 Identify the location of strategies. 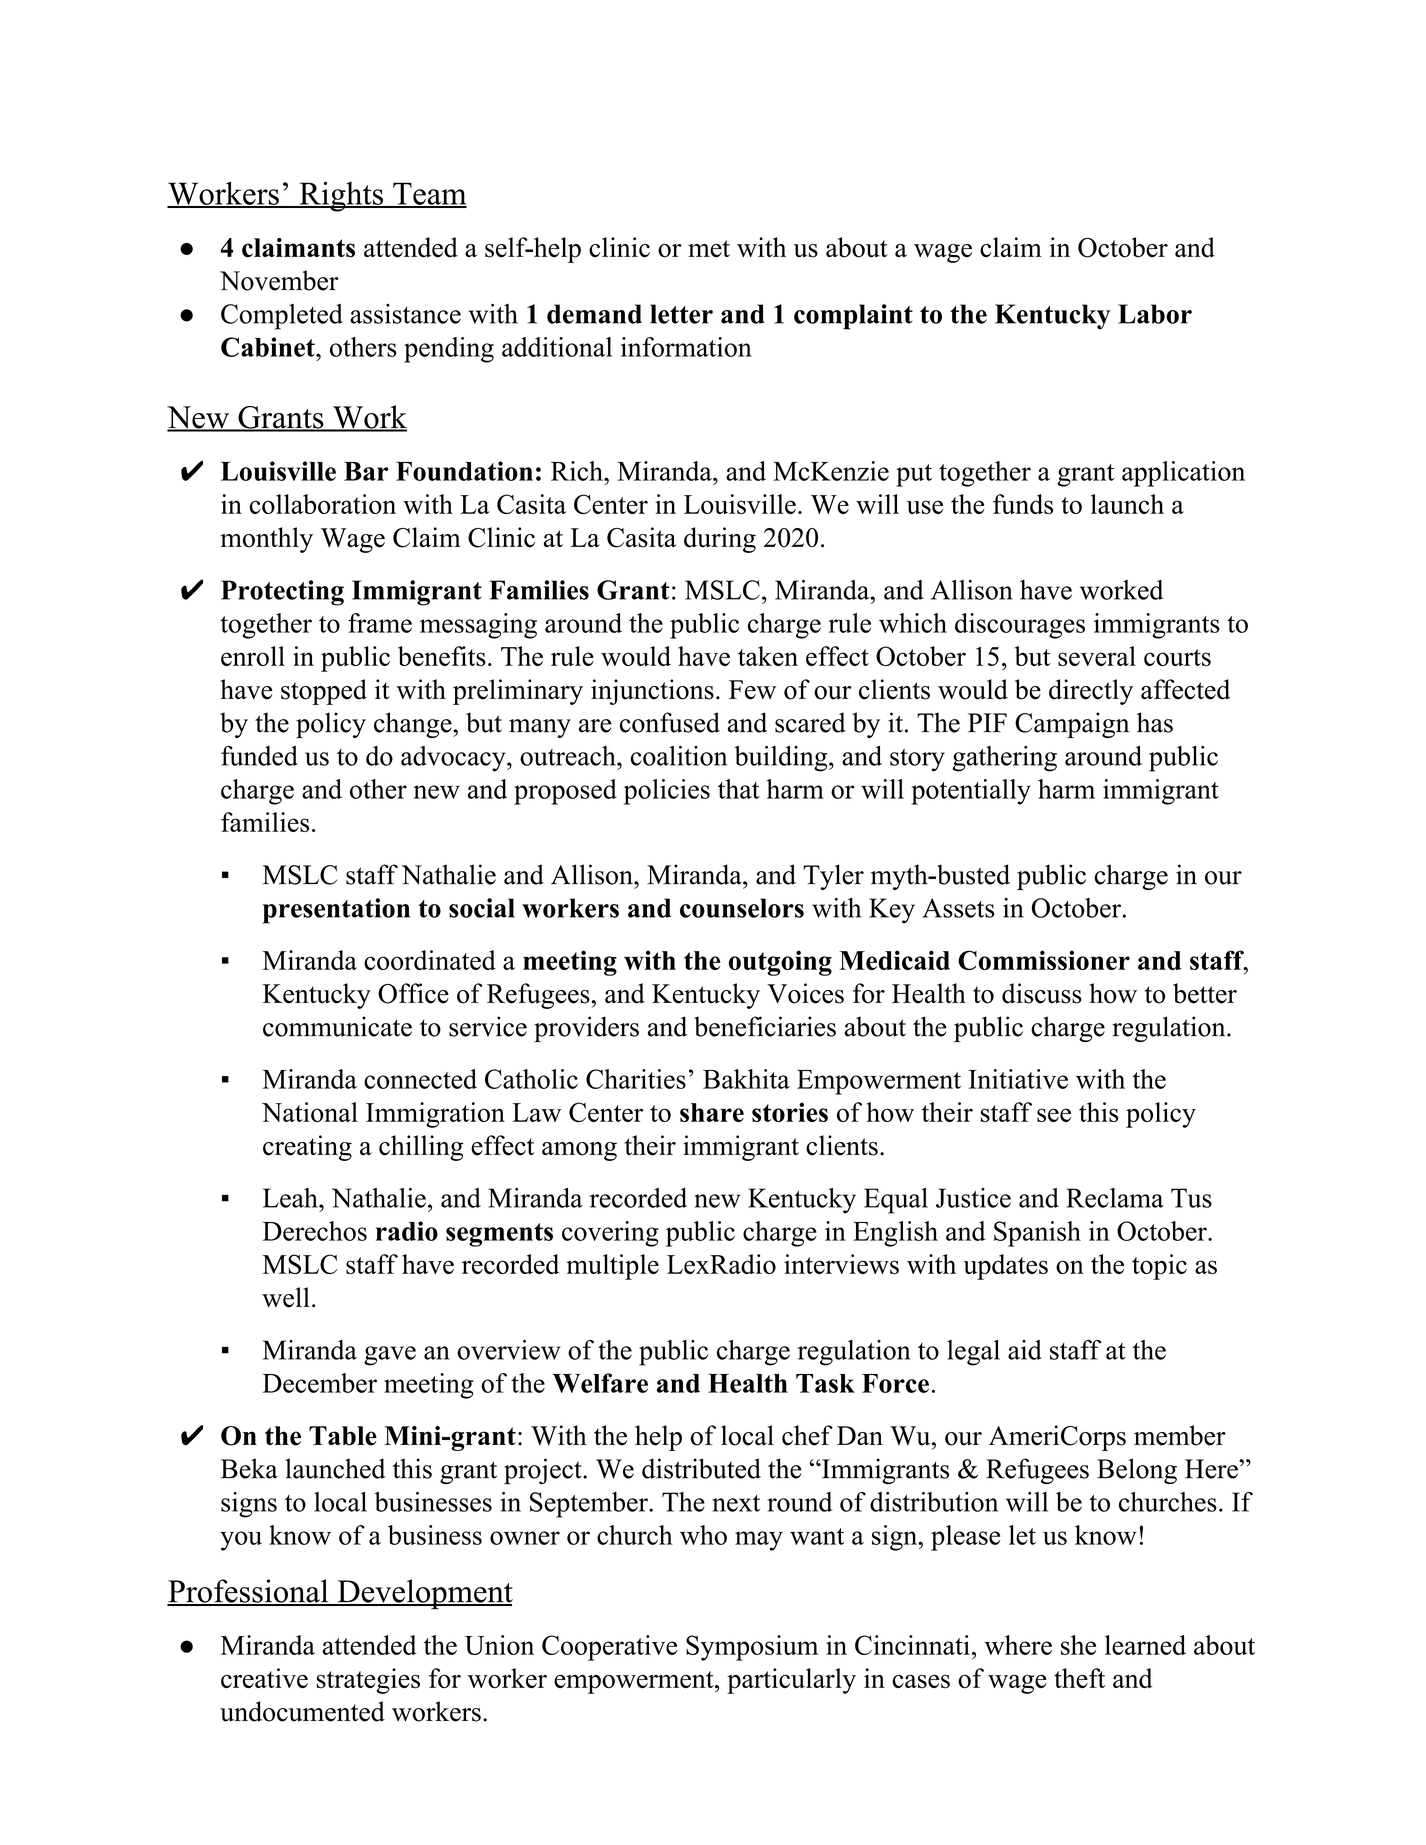
(368, 1681).
